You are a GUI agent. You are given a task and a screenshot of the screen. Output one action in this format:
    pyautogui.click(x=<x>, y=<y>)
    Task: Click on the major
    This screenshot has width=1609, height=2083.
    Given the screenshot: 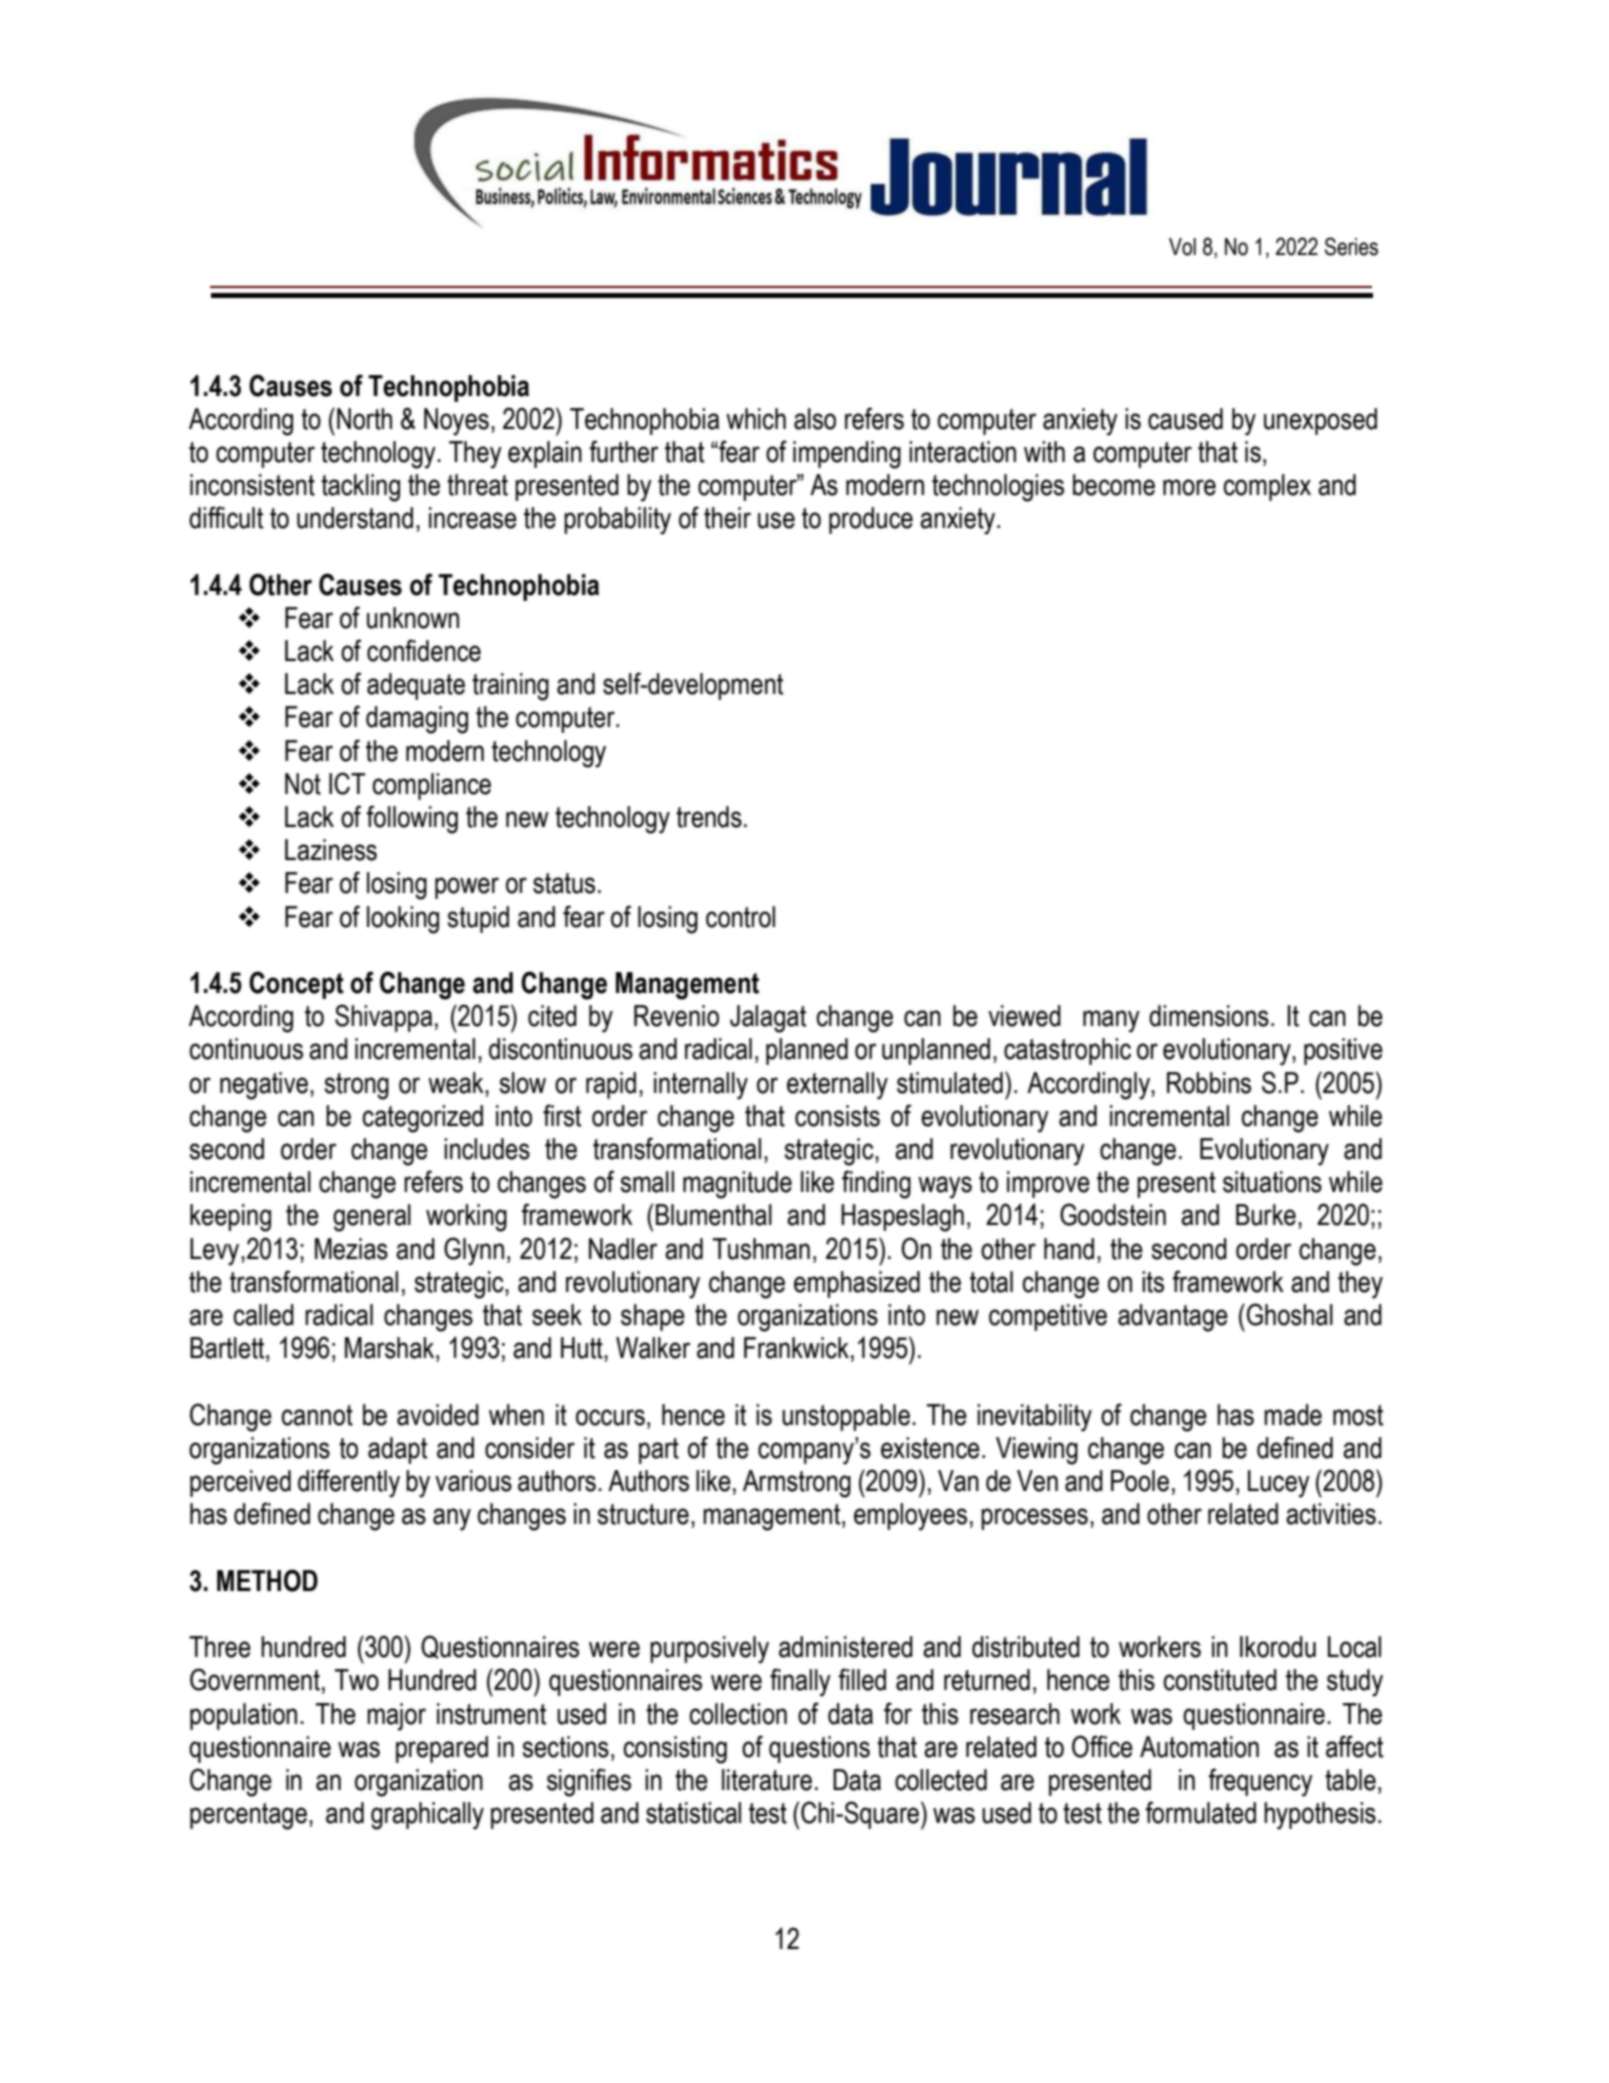 What is the action you would take?
    pyautogui.click(x=396, y=1717)
